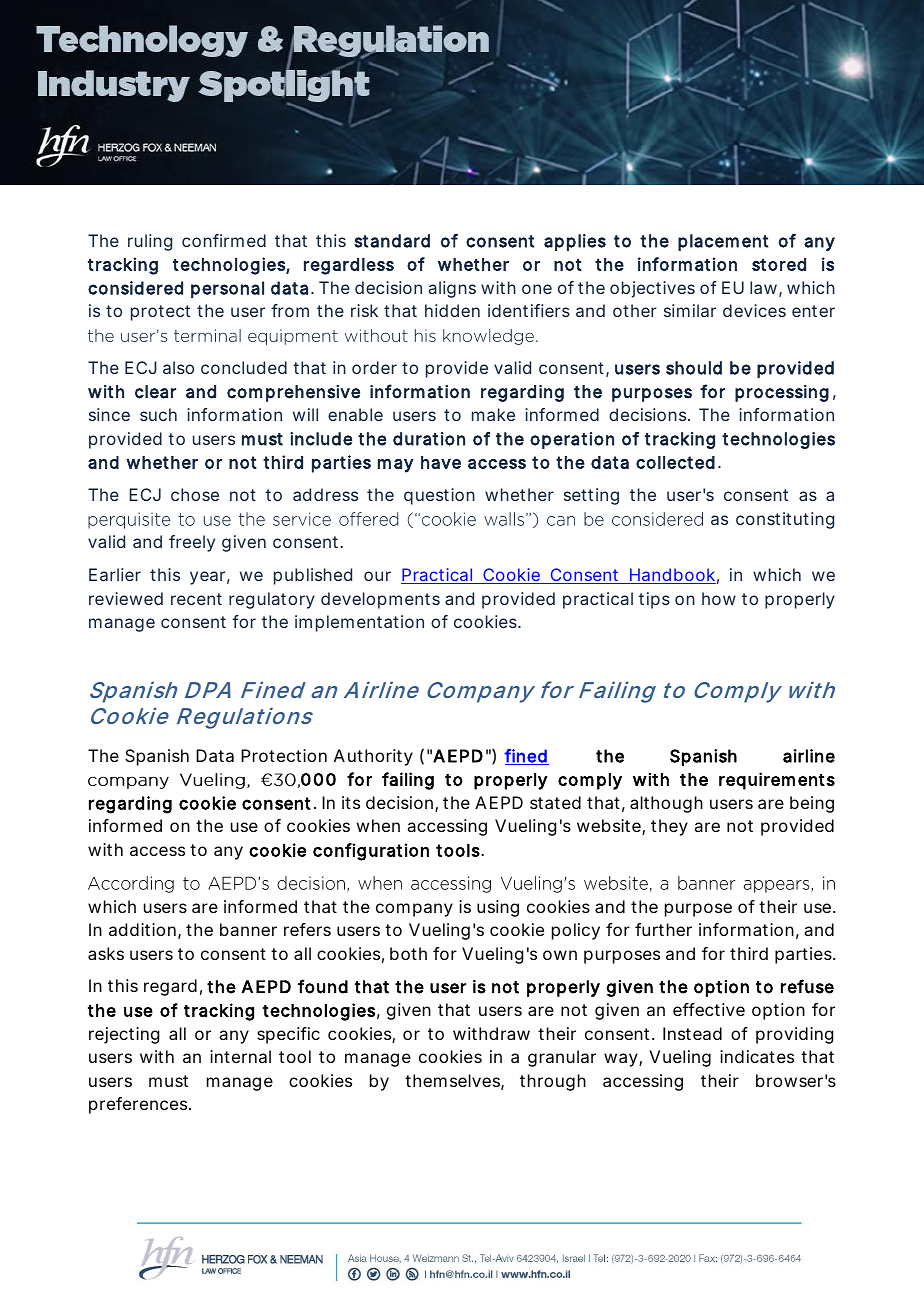  I want to click on how, so click(719, 598).
